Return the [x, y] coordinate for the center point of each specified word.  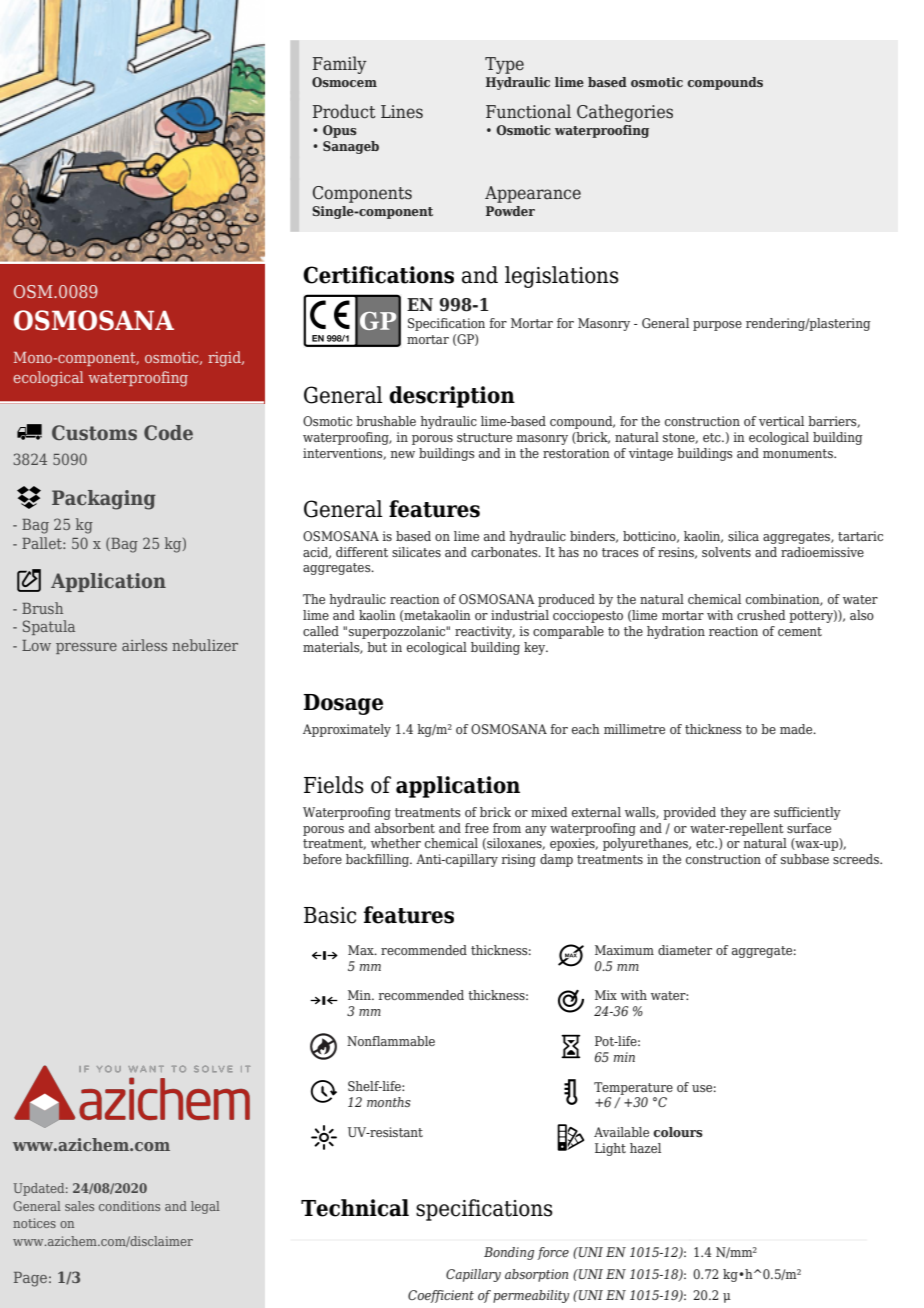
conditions [129, 1206]
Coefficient [441, 1296]
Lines [402, 112]
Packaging [104, 500]
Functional [528, 111]
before [322, 859]
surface [809, 828]
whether [396, 843]
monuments [799, 453]
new [402, 454]
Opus [340, 131]
